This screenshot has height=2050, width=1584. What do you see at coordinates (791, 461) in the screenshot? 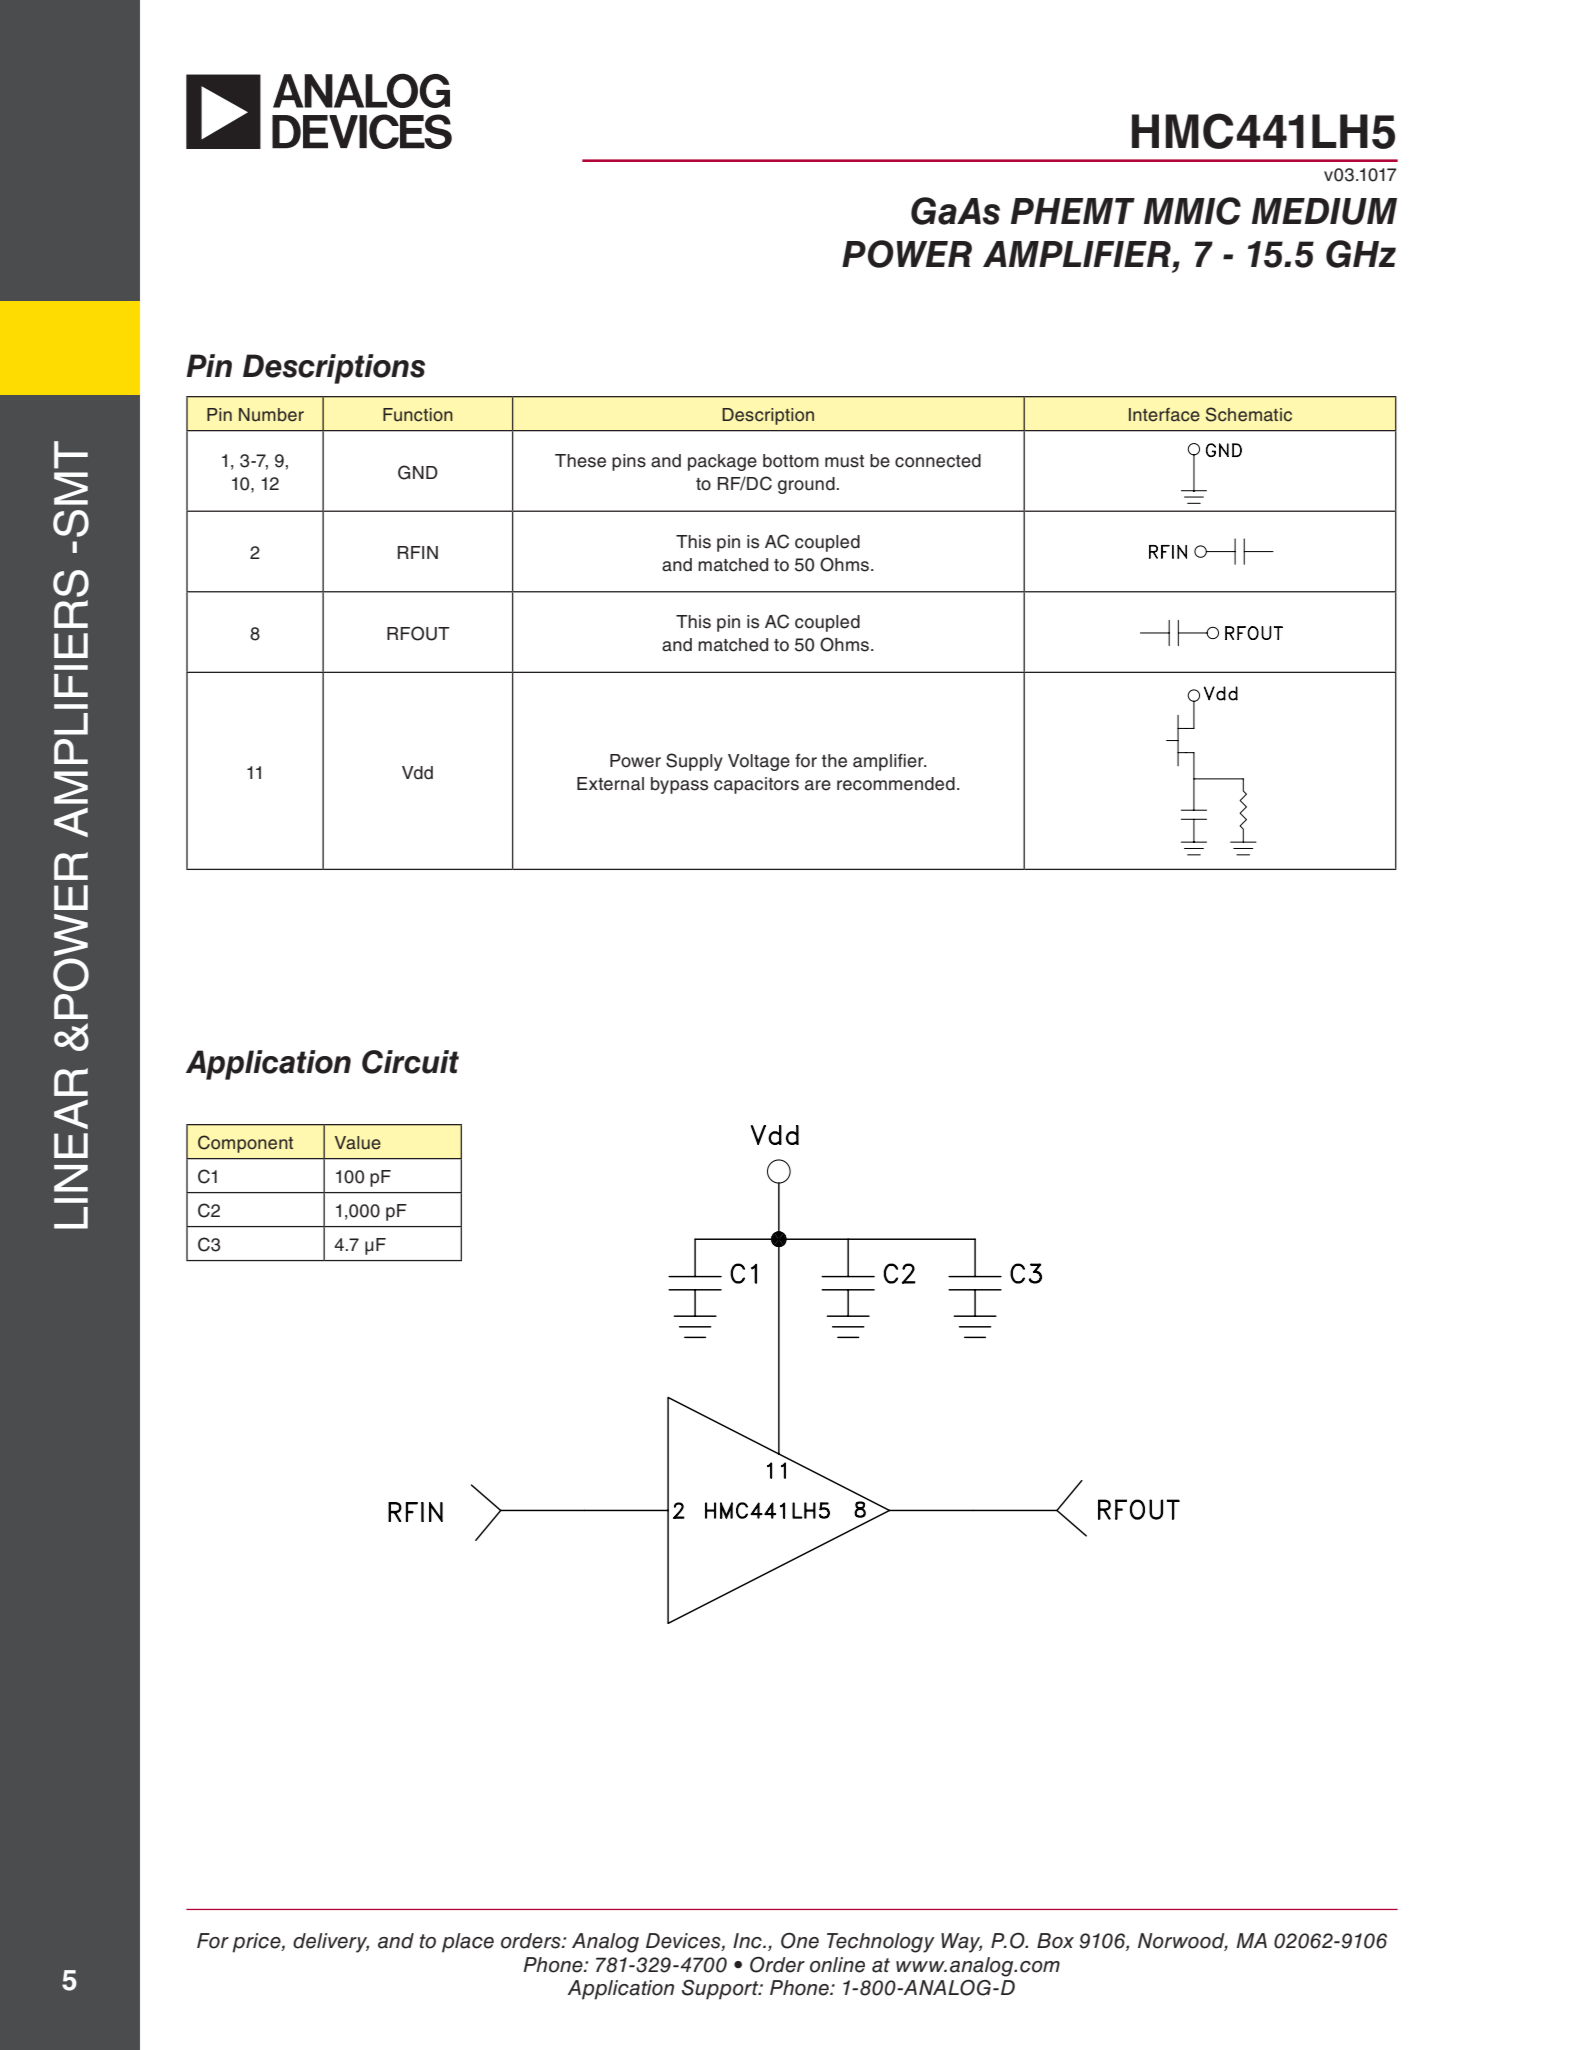
I see `bottom` at bounding box center [791, 461].
